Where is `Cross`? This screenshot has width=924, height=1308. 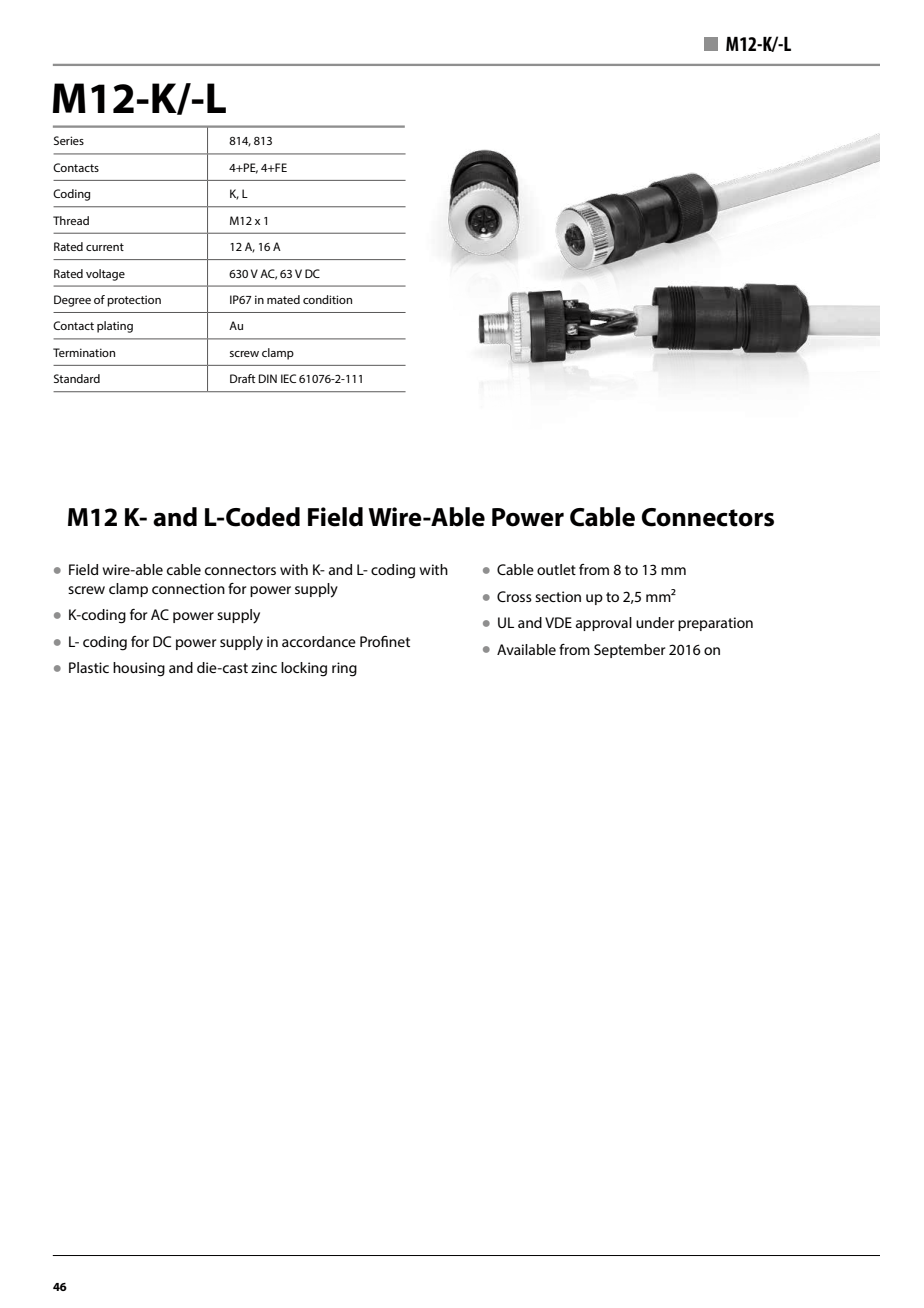 Cross is located at coordinates (514, 596).
